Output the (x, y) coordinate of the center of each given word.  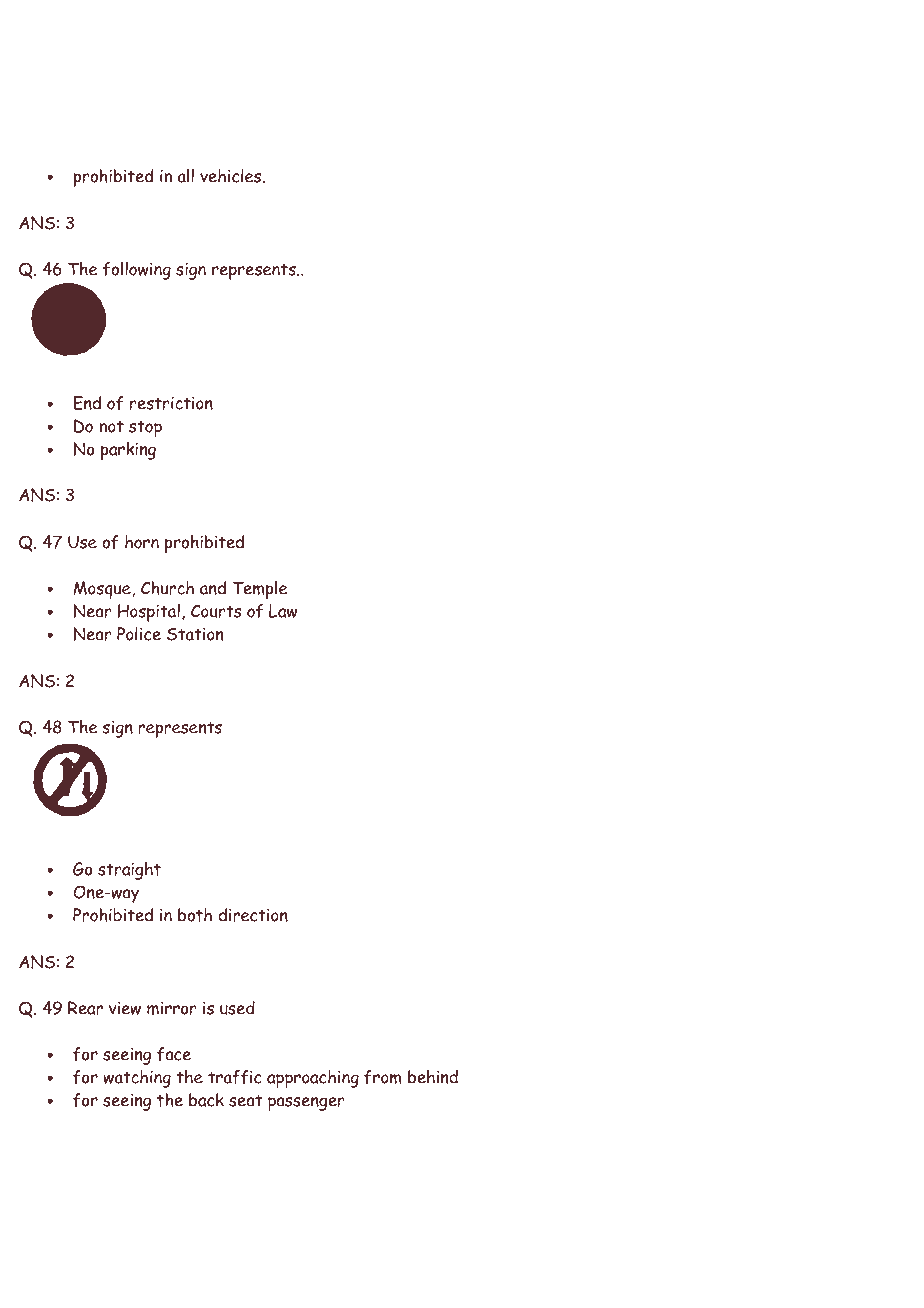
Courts (216, 611)
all (186, 176)
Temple (260, 590)
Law (283, 611)
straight (129, 871)
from (383, 1077)
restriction (171, 403)
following (137, 271)
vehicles (232, 176)
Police (139, 634)
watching (137, 1079)
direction (253, 915)
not (111, 427)
